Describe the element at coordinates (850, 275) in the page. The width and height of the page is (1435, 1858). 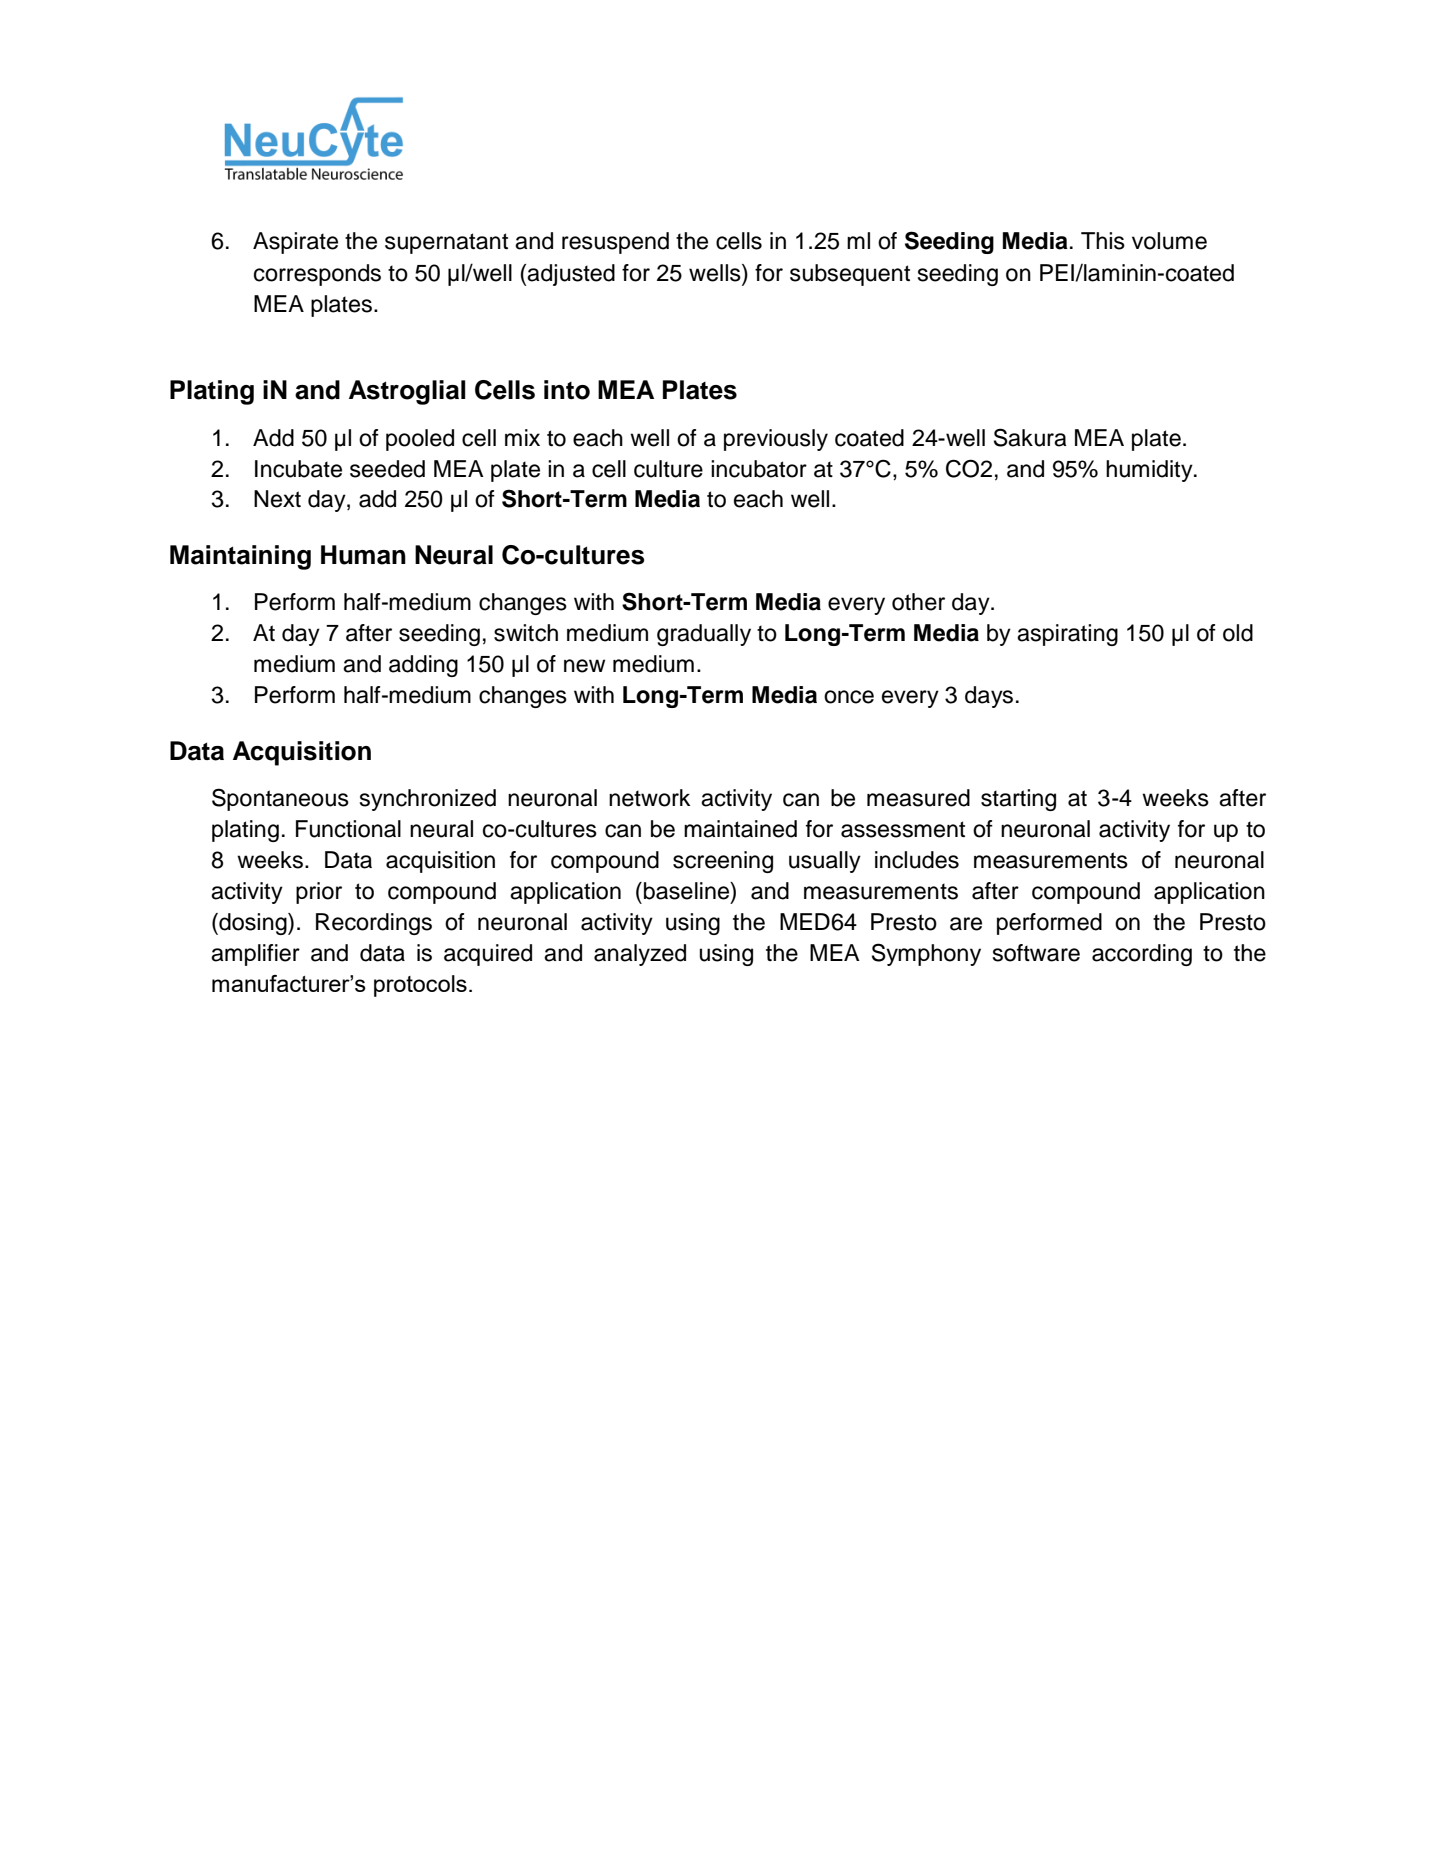
I see `subsequent` at that location.
